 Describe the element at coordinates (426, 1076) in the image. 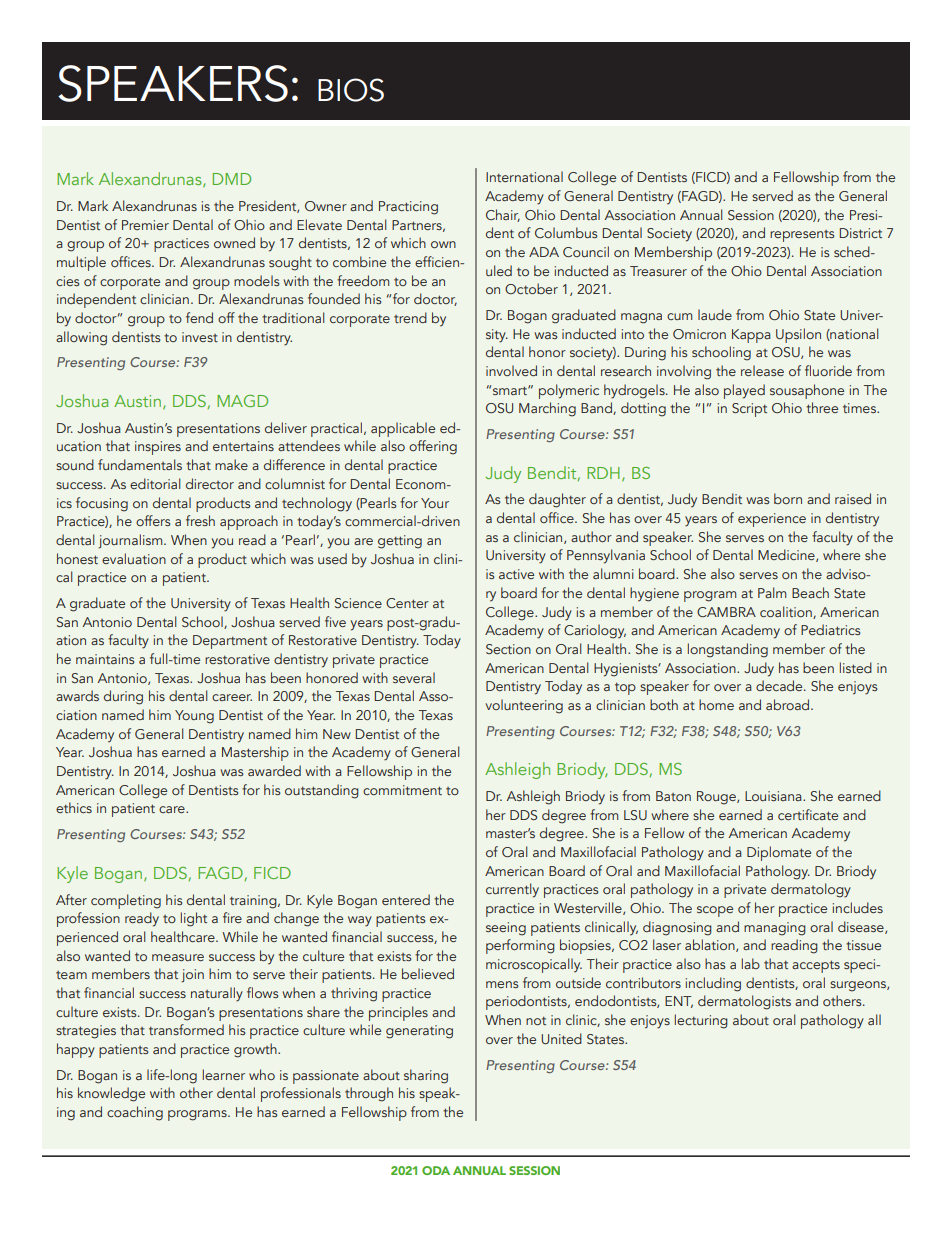

I see `sharing` at that location.
